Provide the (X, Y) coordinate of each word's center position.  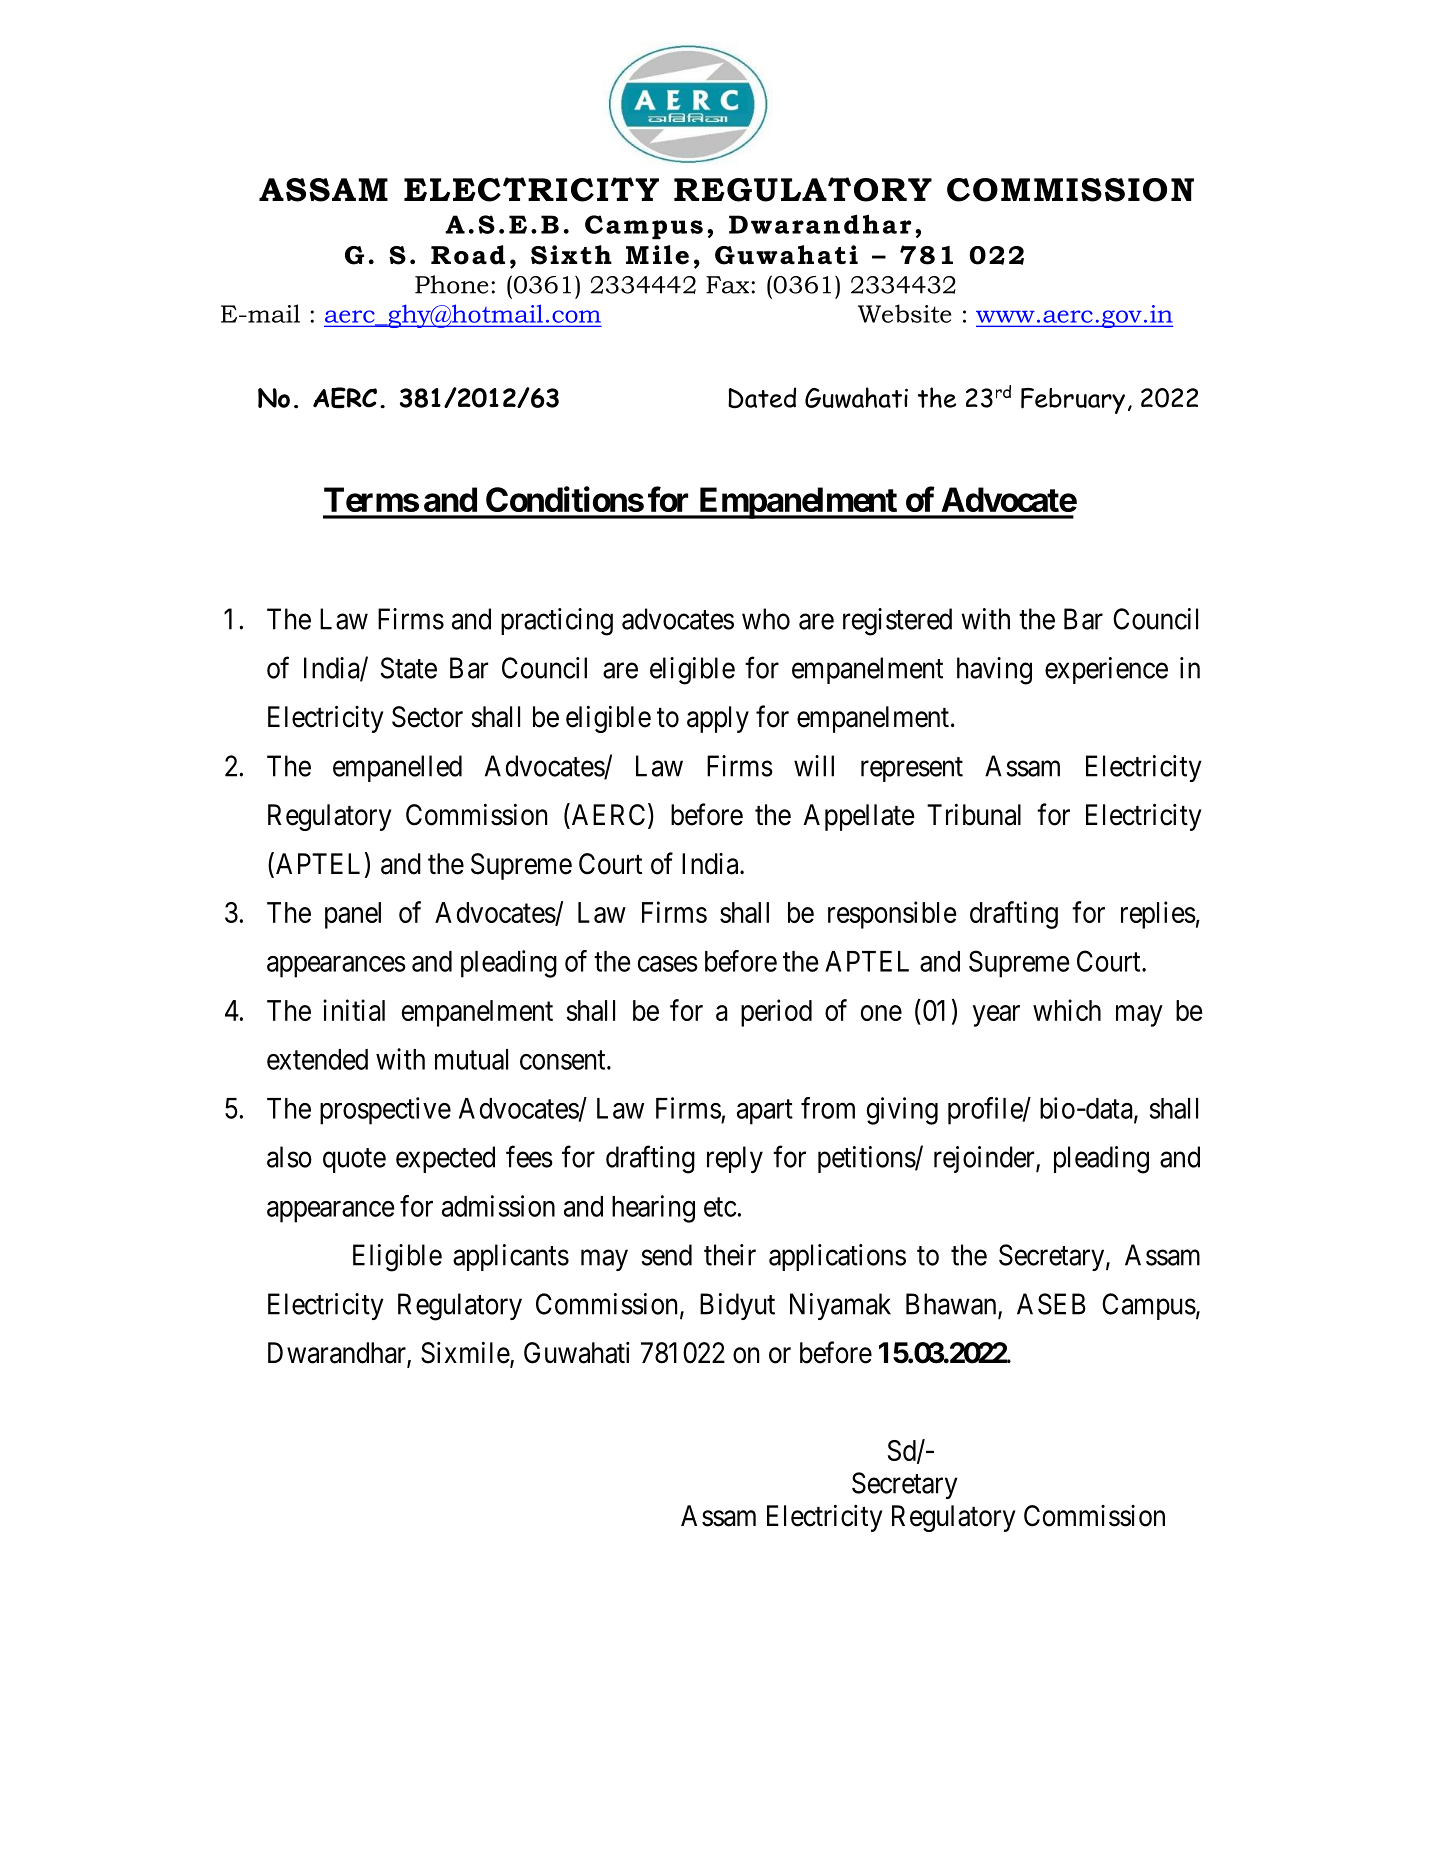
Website (904, 313)
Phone (452, 284)
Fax (729, 285)
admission (498, 1206)
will (814, 766)
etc (720, 1207)
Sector (427, 717)
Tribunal (974, 815)
